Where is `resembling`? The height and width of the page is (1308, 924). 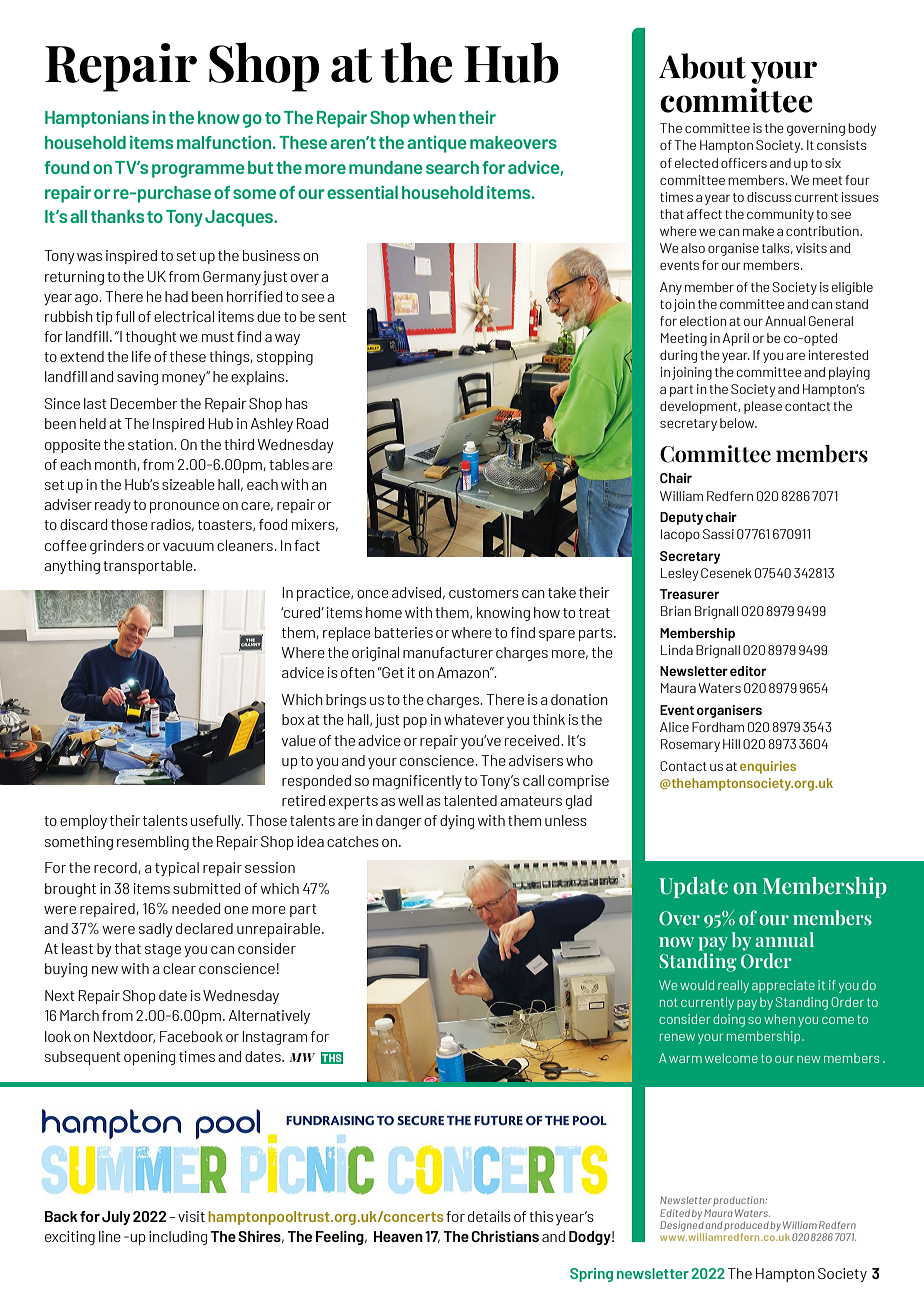
resembling is located at coordinates (153, 843).
